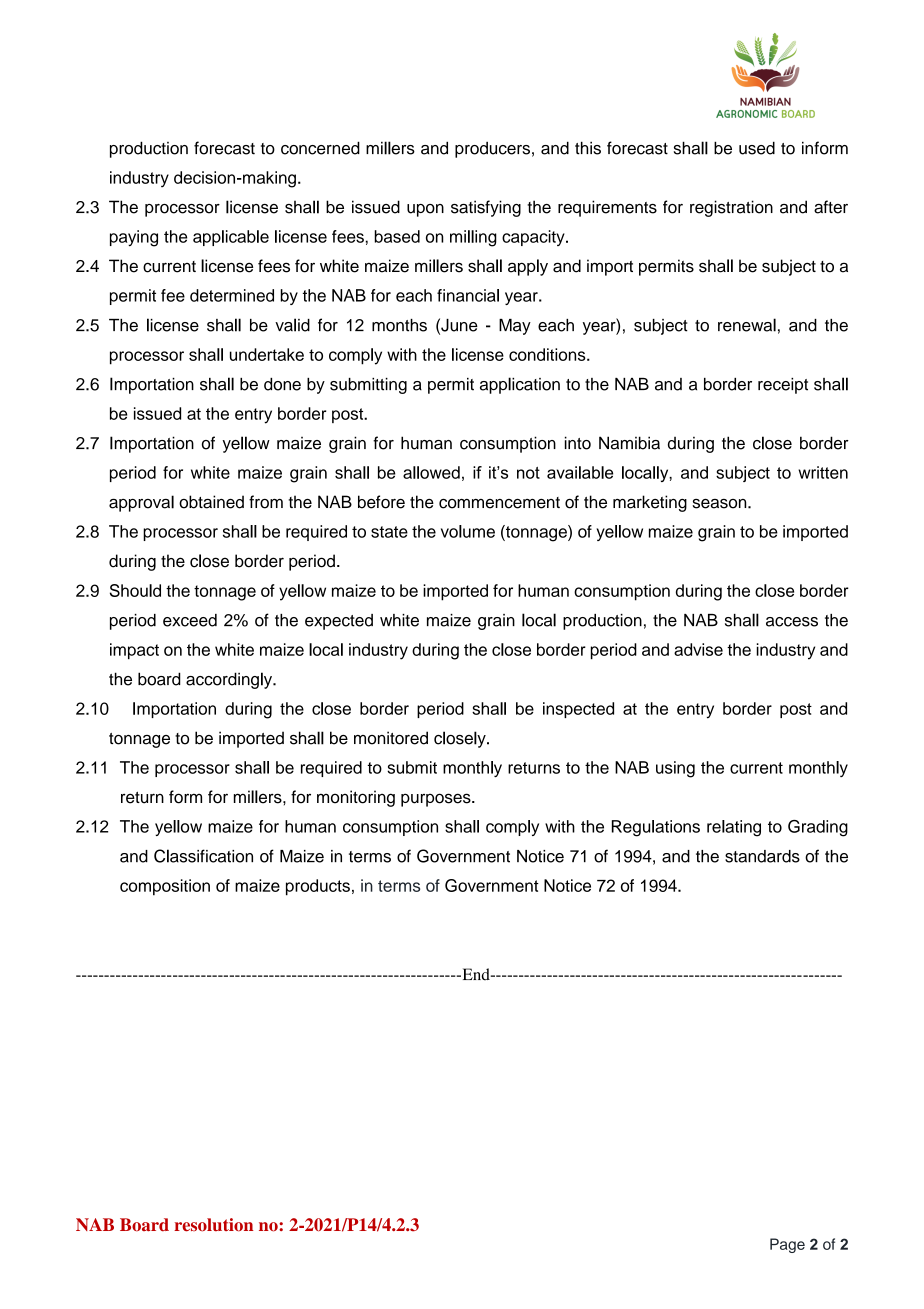 This document has width=924, height=1309. Describe the element at coordinates (731, 208) in the document. I see `registration` at that location.
